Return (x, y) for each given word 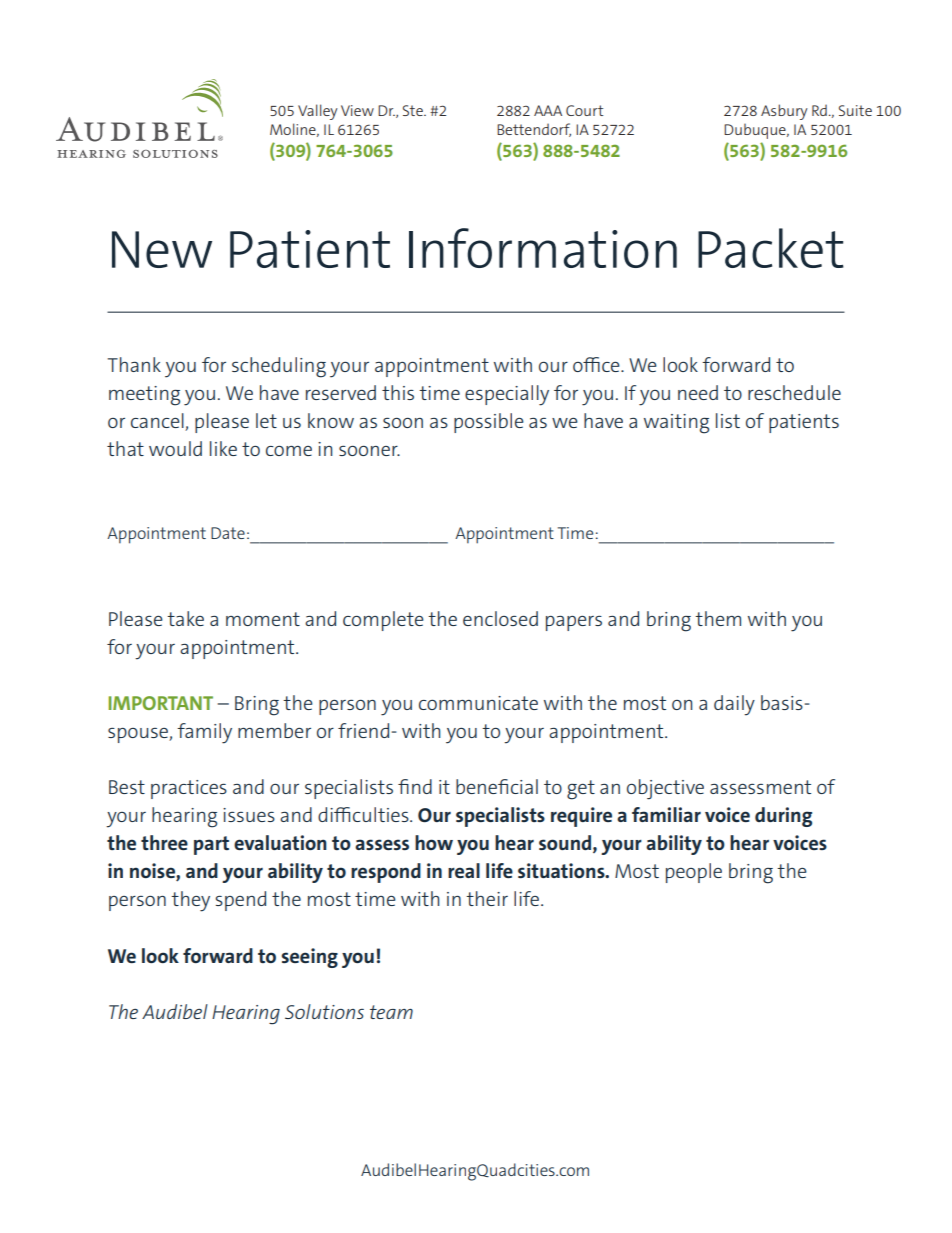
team (391, 1012)
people (694, 873)
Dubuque (756, 131)
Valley (318, 112)
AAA (548, 110)
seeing (310, 958)
